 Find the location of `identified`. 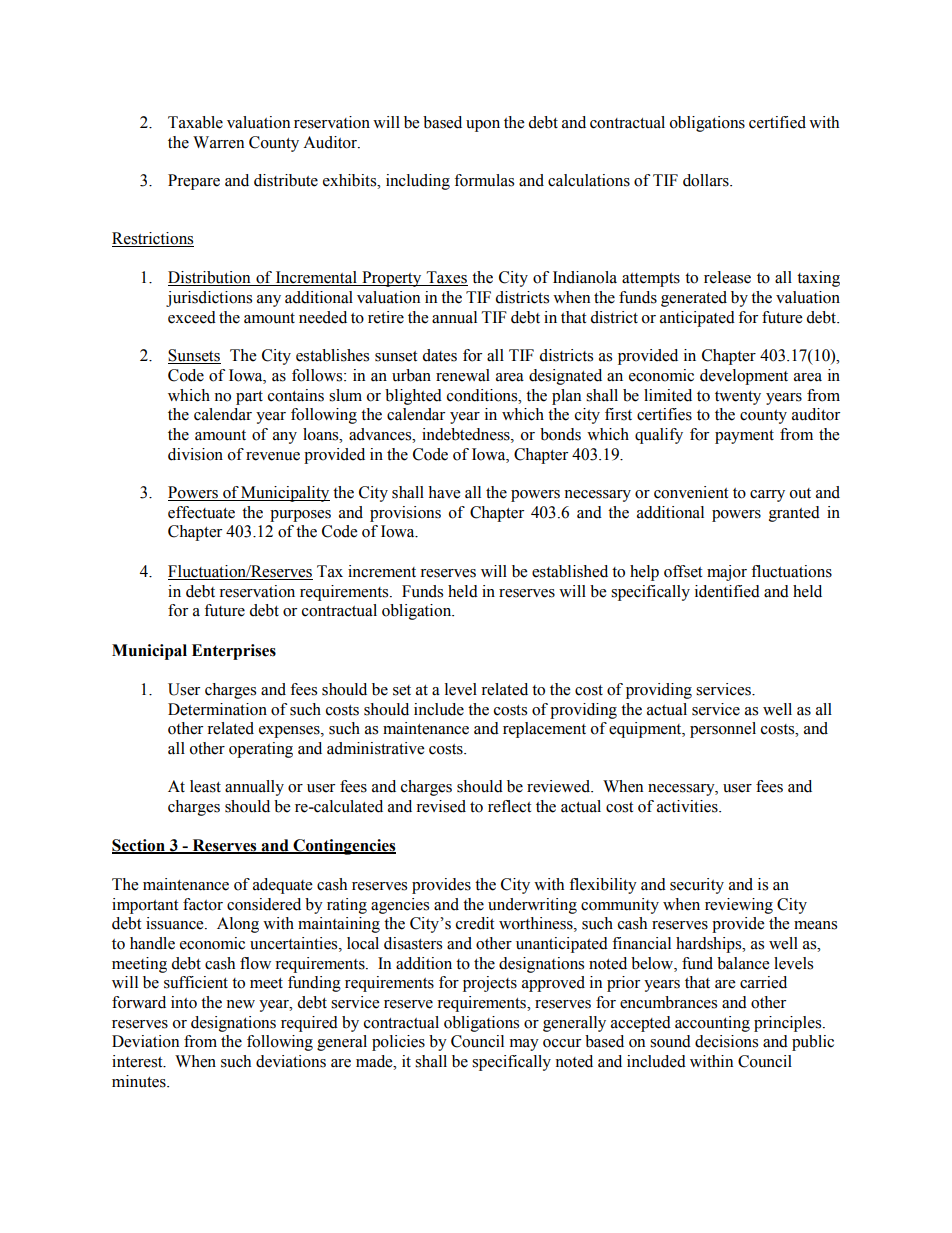

identified is located at coordinates (727, 591).
